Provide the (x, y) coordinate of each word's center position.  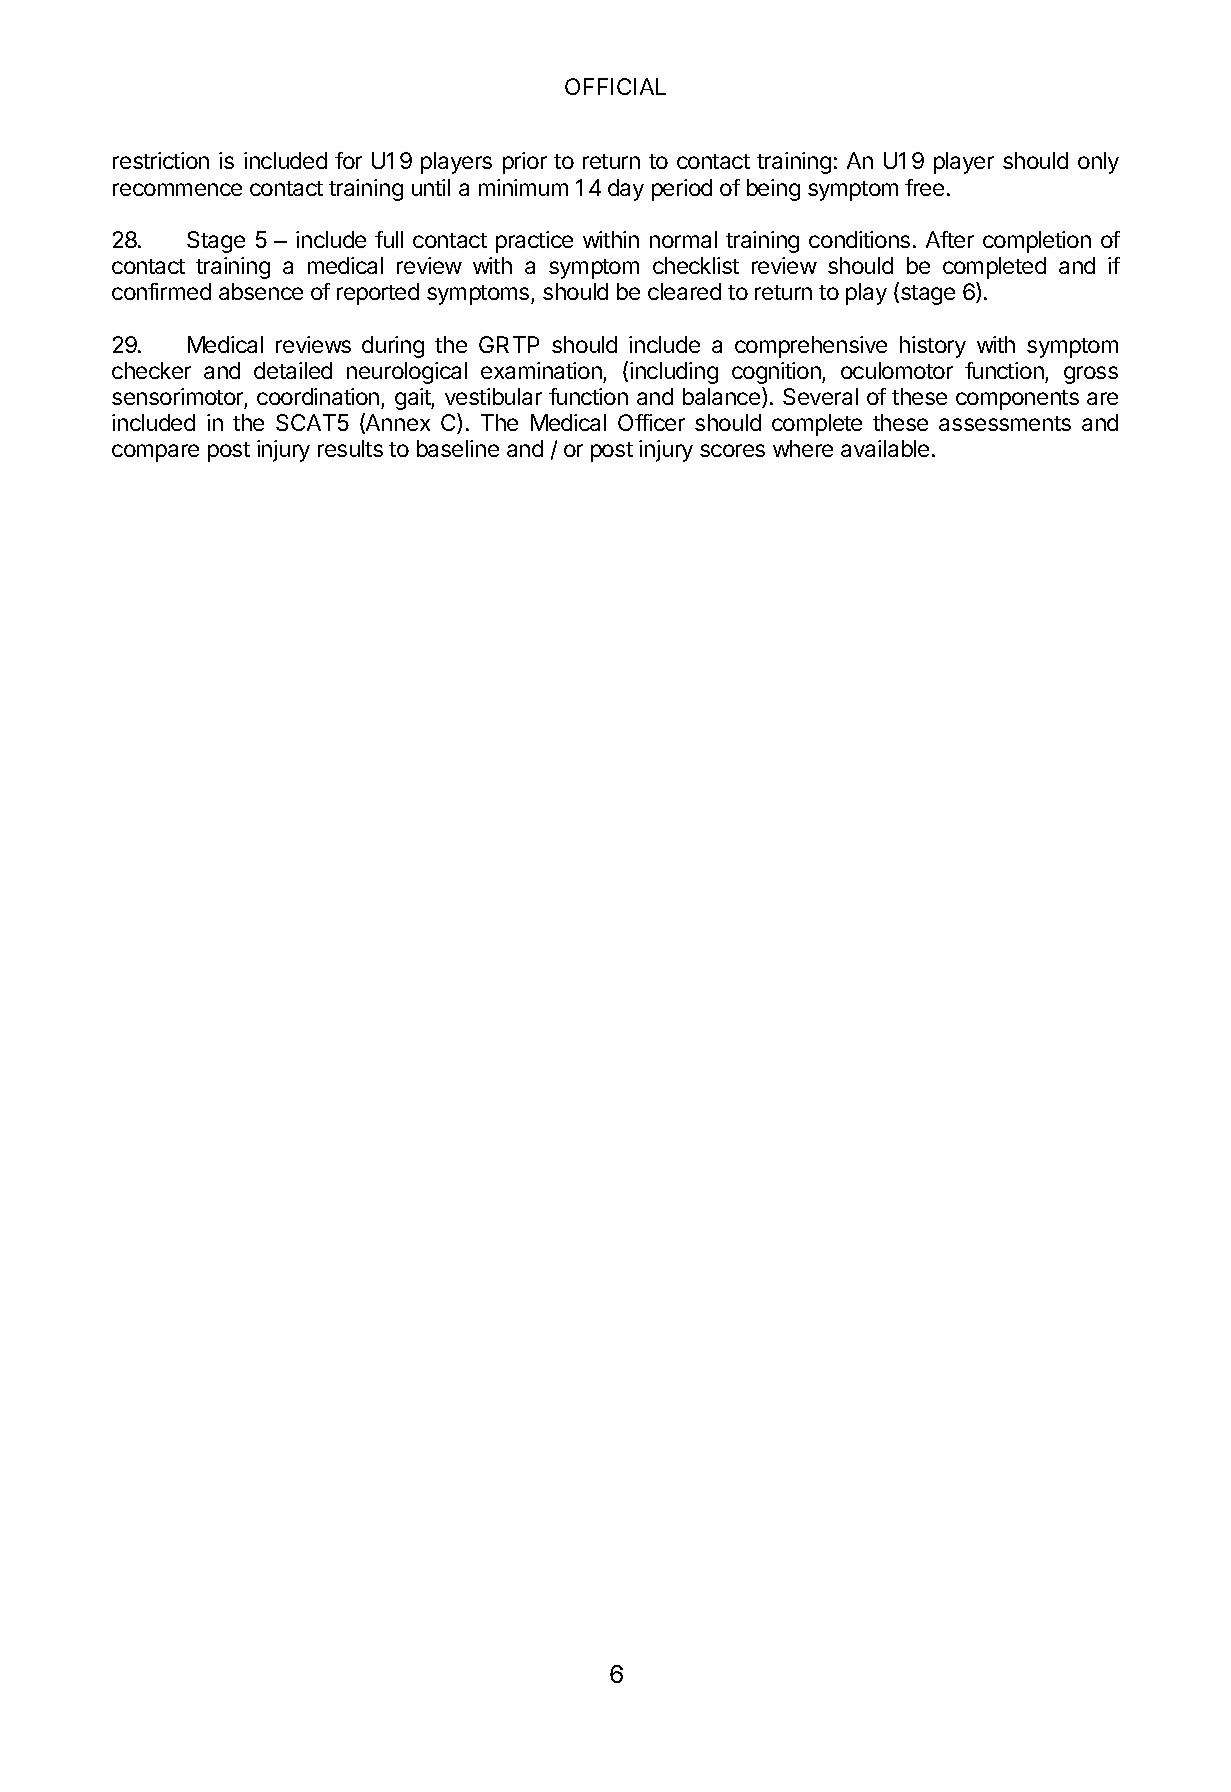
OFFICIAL (615, 86)
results (350, 448)
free (924, 187)
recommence (177, 189)
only (1098, 163)
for (348, 160)
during (393, 347)
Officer (651, 422)
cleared (684, 291)
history (933, 347)
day (626, 190)
